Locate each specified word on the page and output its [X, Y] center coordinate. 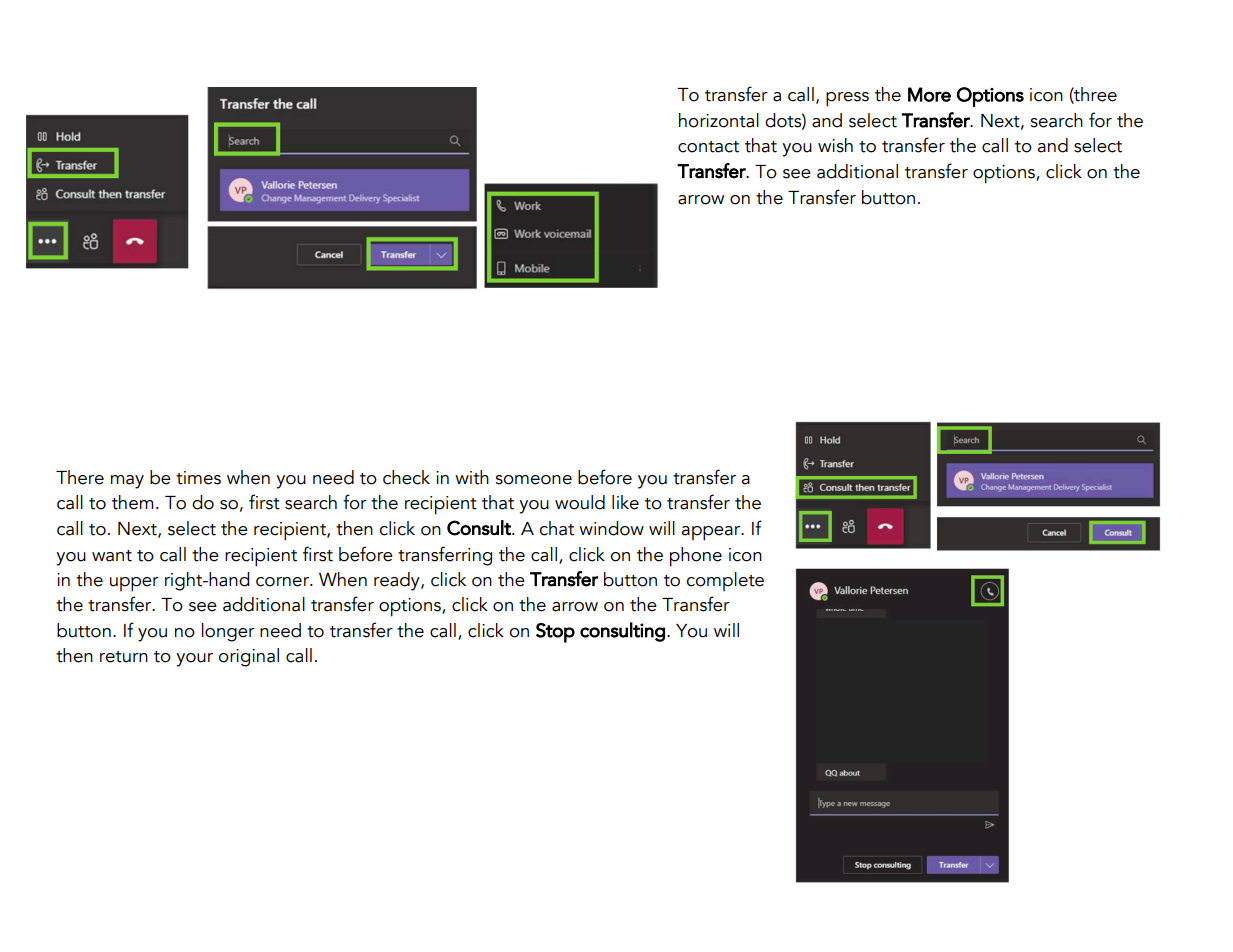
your [194, 660]
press [847, 99]
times [198, 478]
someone [533, 480]
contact [708, 147]
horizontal [719, 120]
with [472, 477]
